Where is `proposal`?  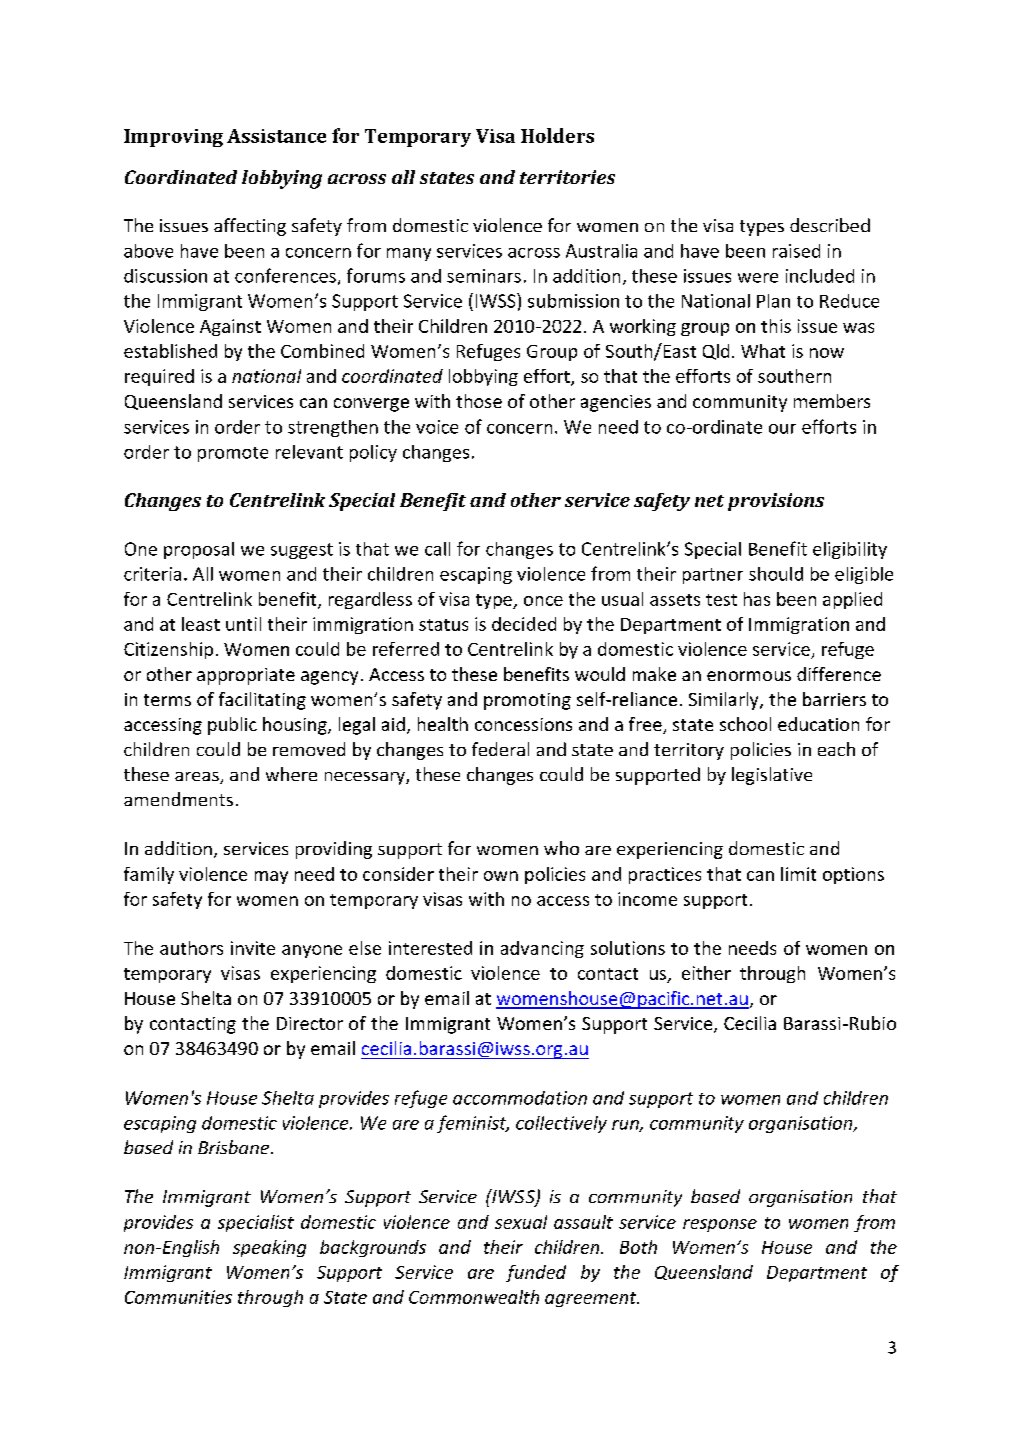
proposal is located at coordinates (199, 550).
